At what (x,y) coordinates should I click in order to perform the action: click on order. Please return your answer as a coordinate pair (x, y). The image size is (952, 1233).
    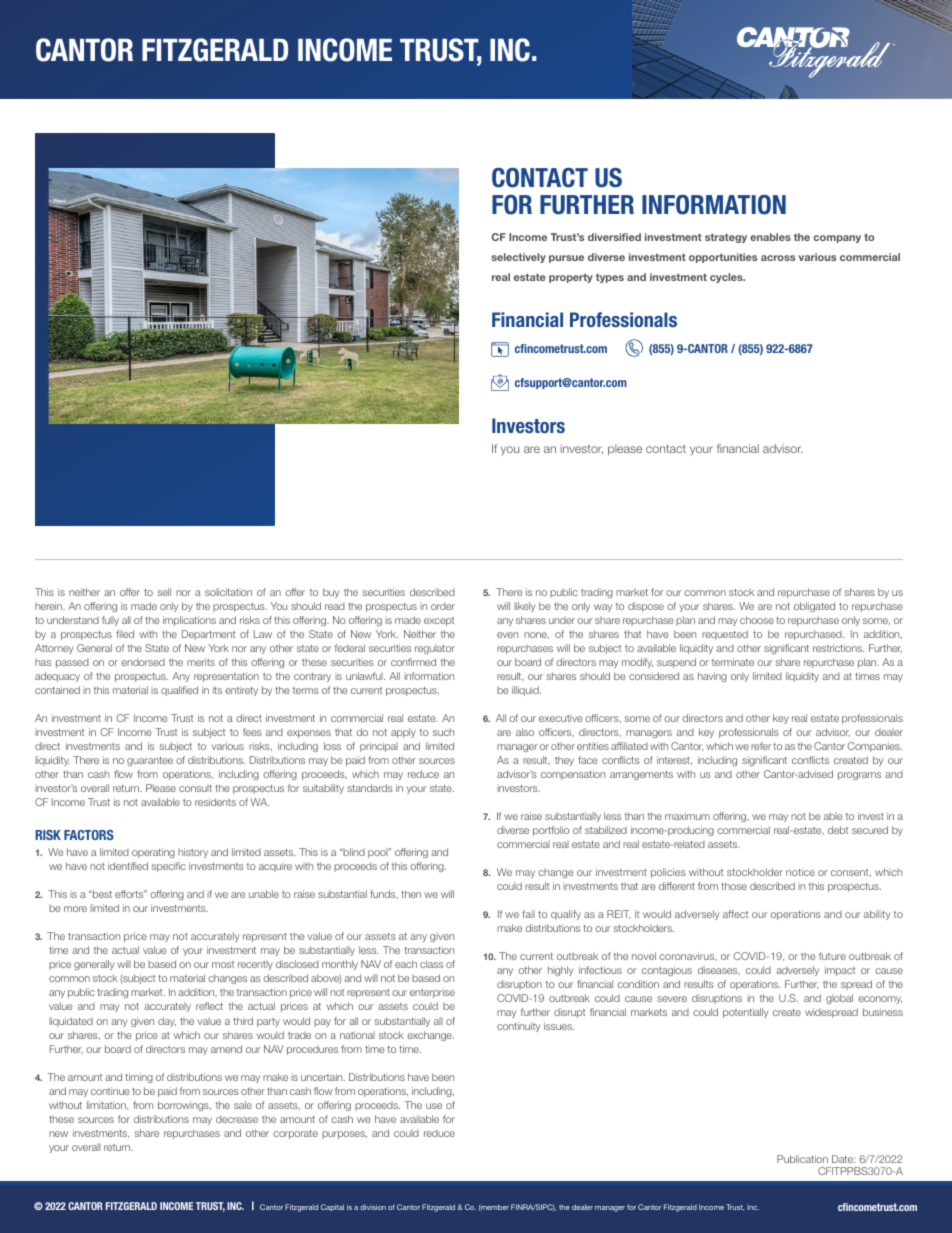
    Looking at the image, I should click on (443, 606).
